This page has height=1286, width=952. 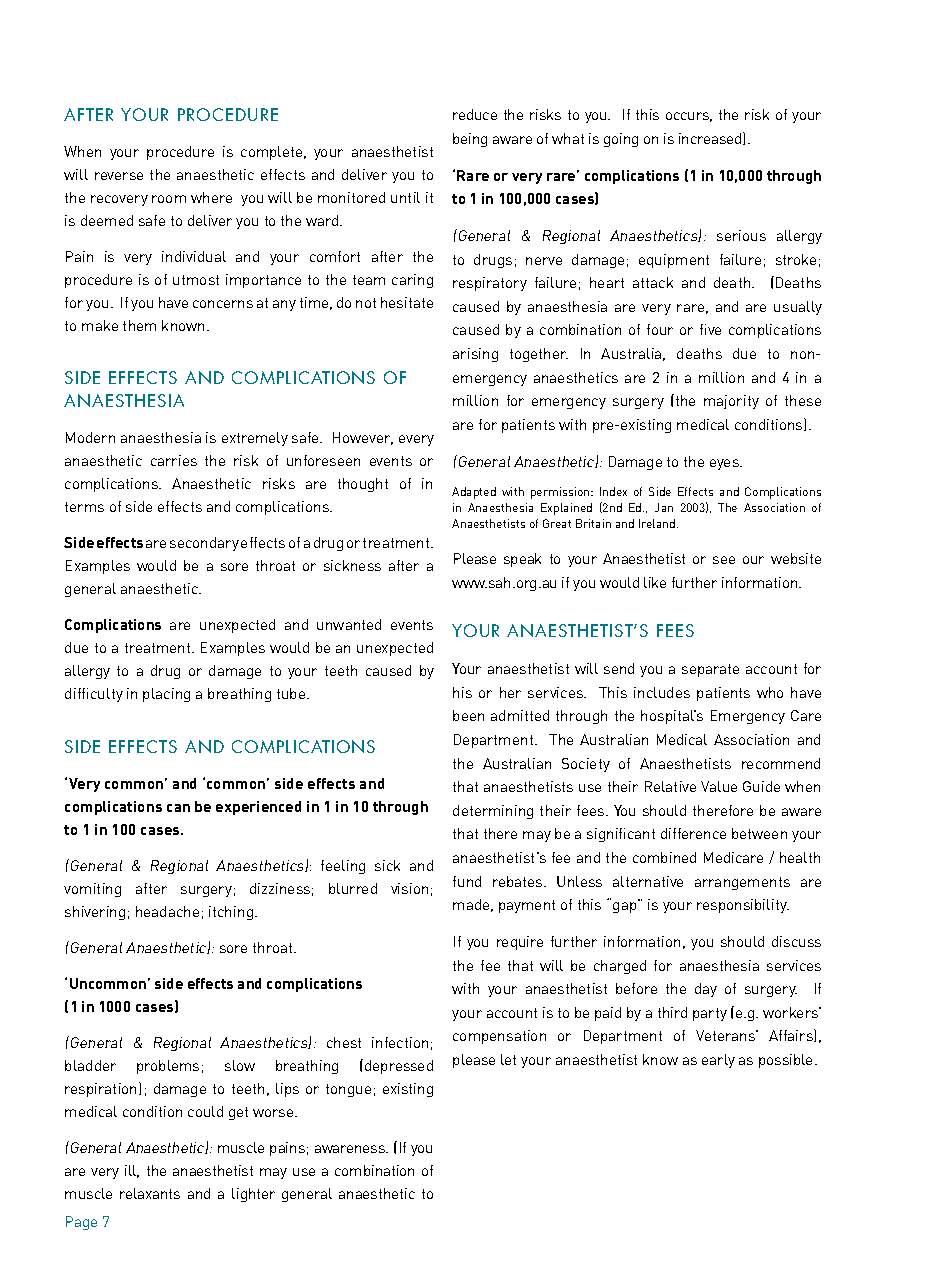 I want to click on being, so click(x=470, y=140).
